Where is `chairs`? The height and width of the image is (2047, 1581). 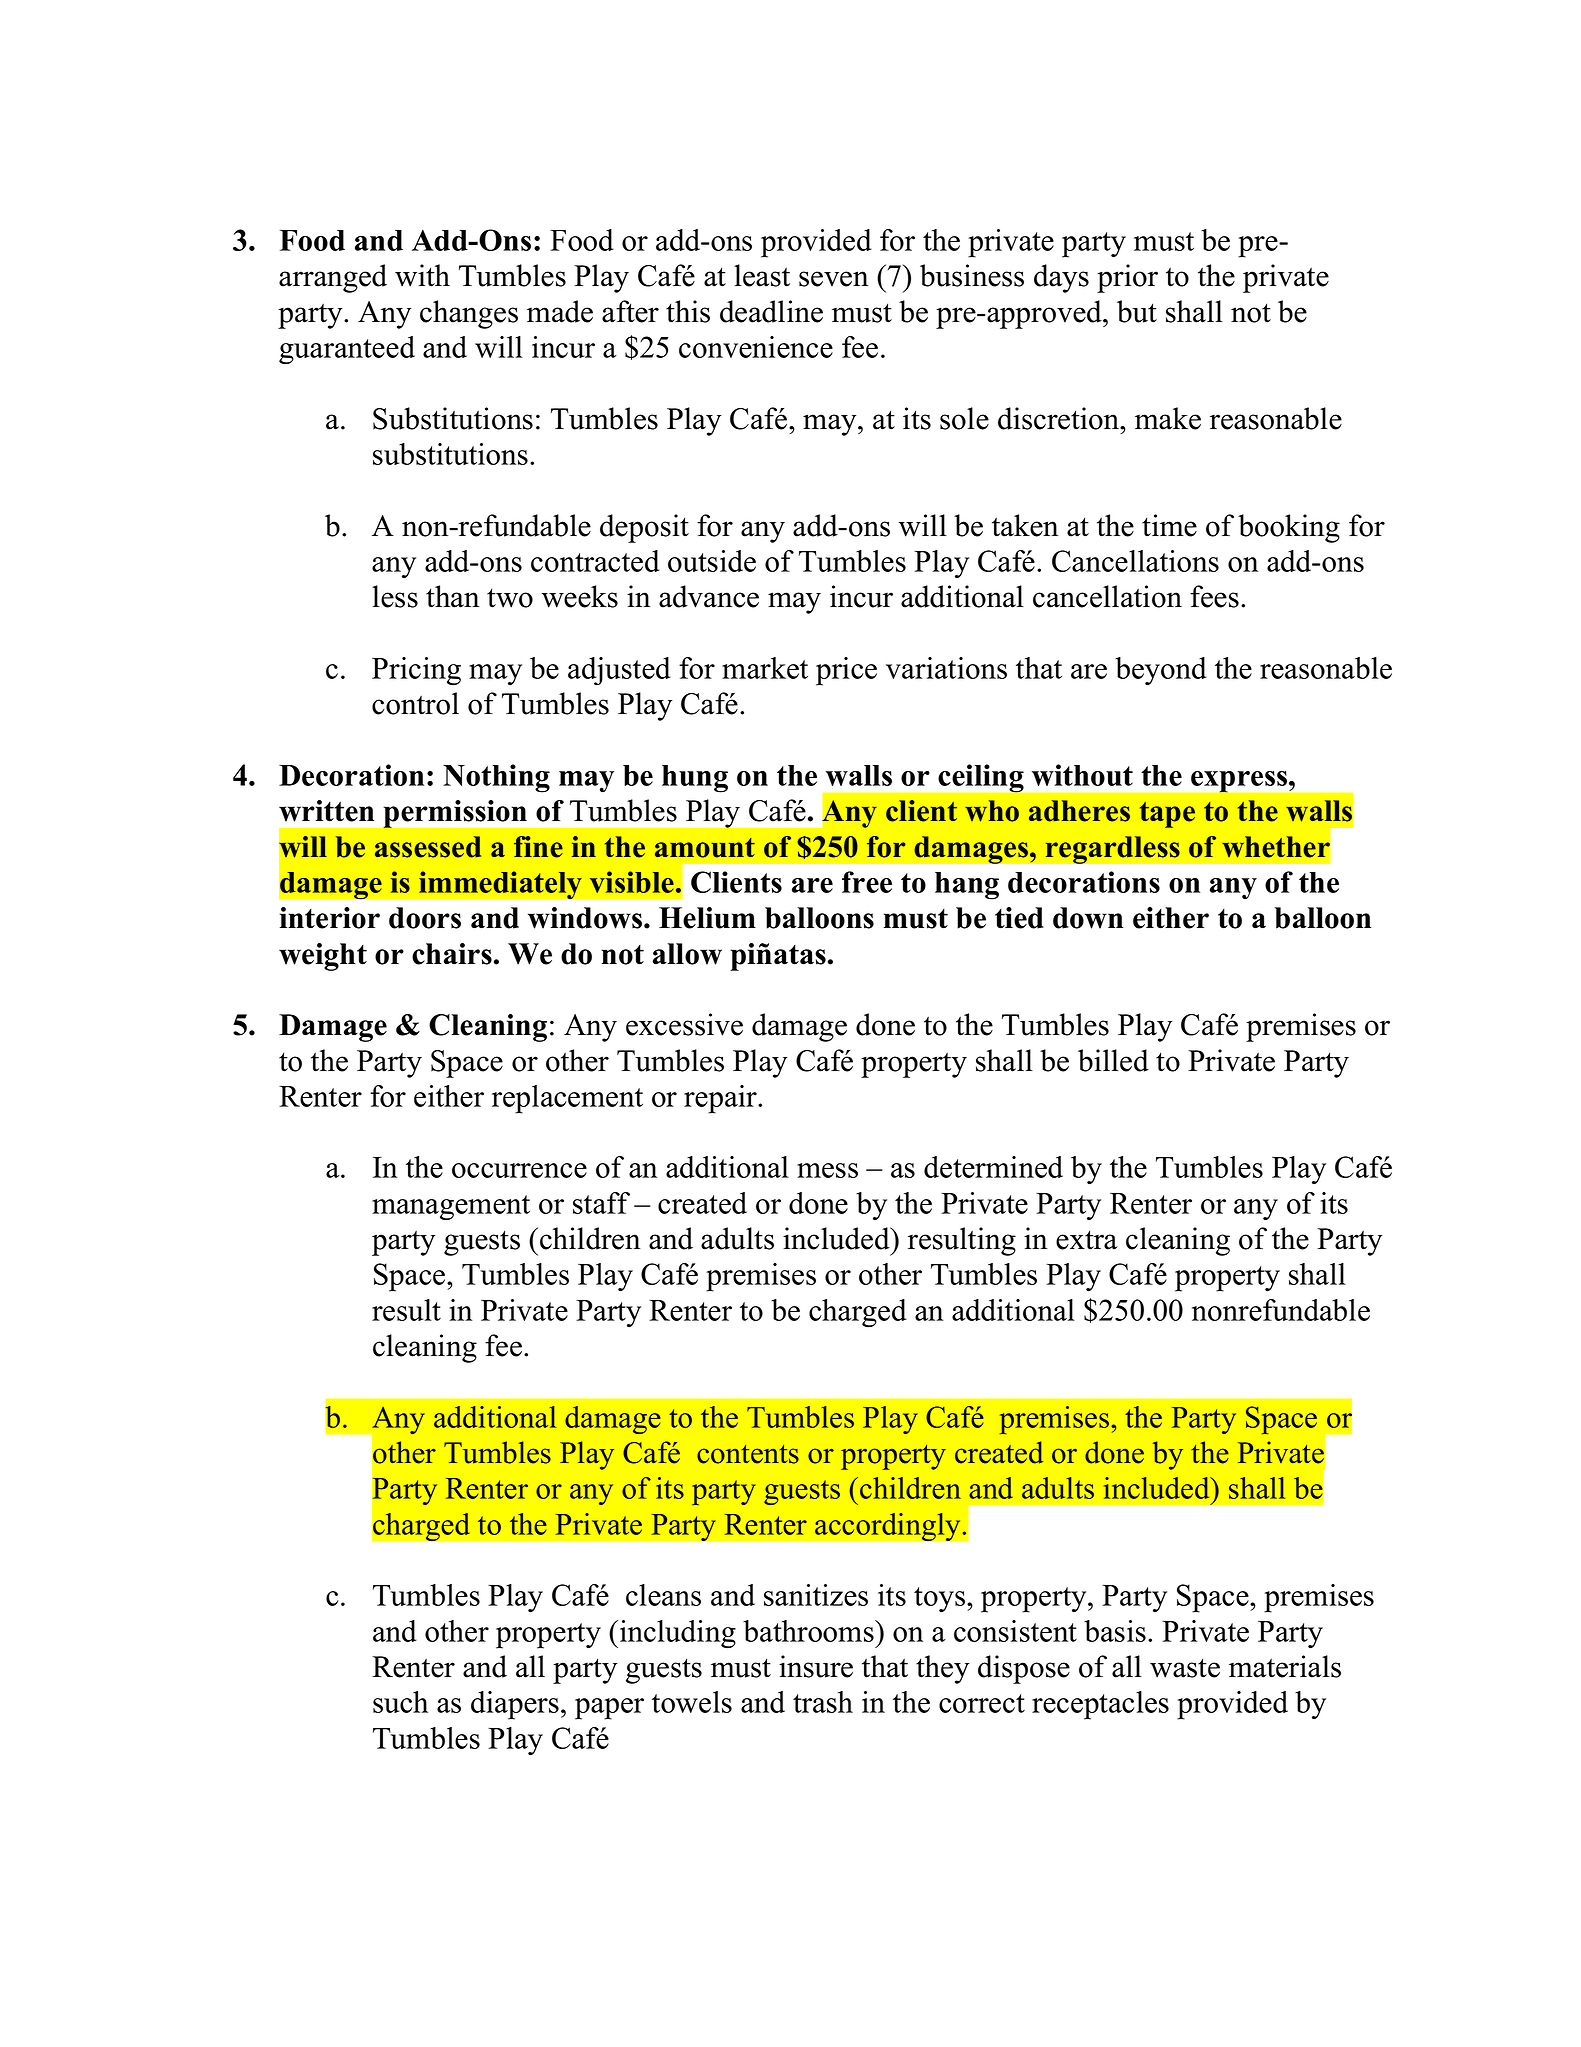
chairs is located at coordinates (452, 954).
